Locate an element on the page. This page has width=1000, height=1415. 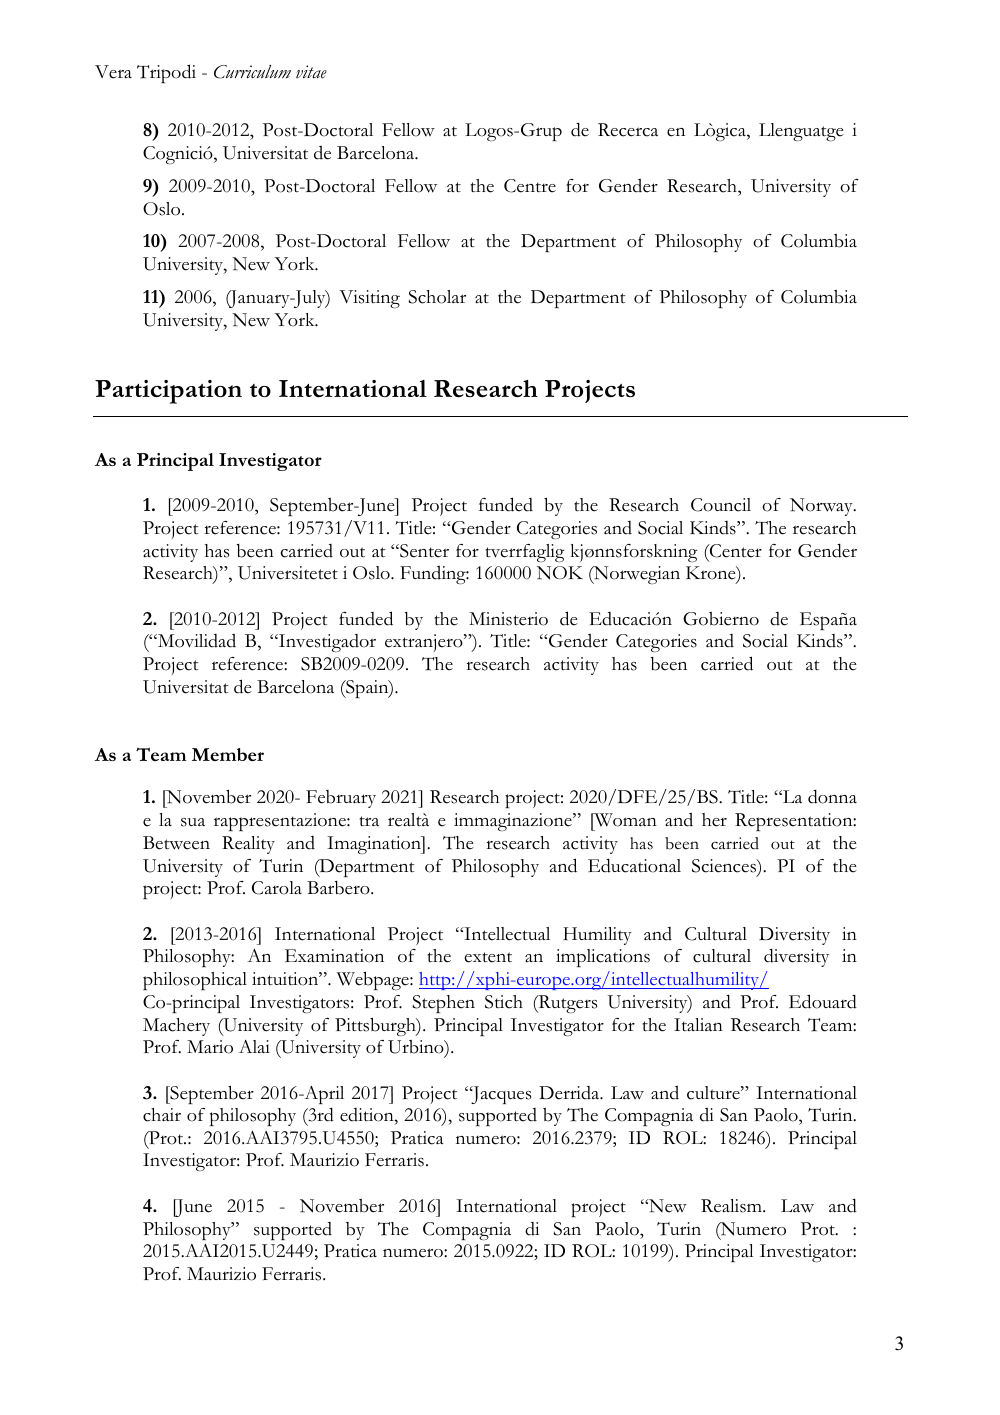
chair is located at coordinates (162, 1115).
